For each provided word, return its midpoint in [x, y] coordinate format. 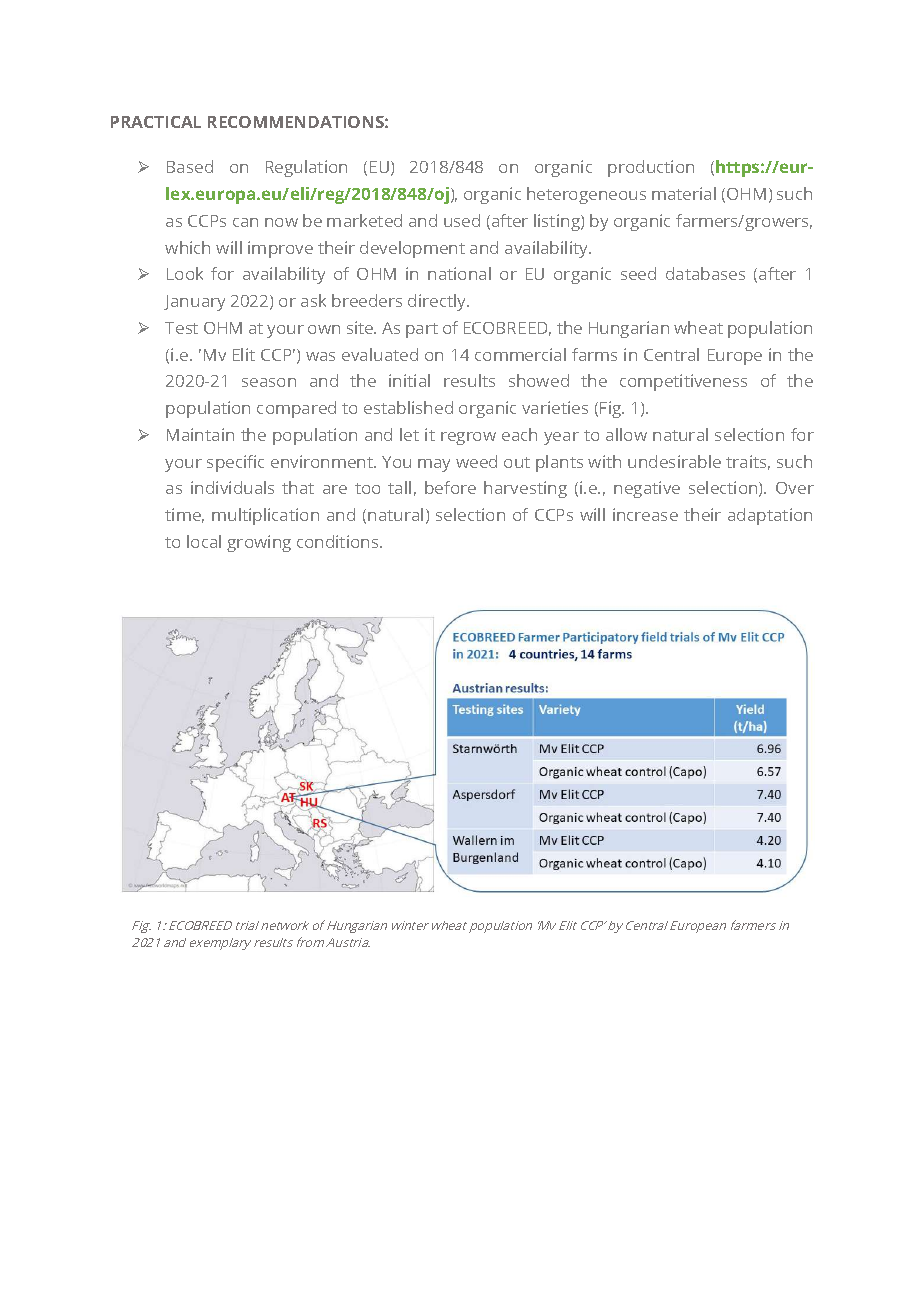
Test [181, 328]
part [422, 330]
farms [594, 354]
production [651, 168]
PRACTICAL [156, 122]
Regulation [306, 168]
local [204, 541]
